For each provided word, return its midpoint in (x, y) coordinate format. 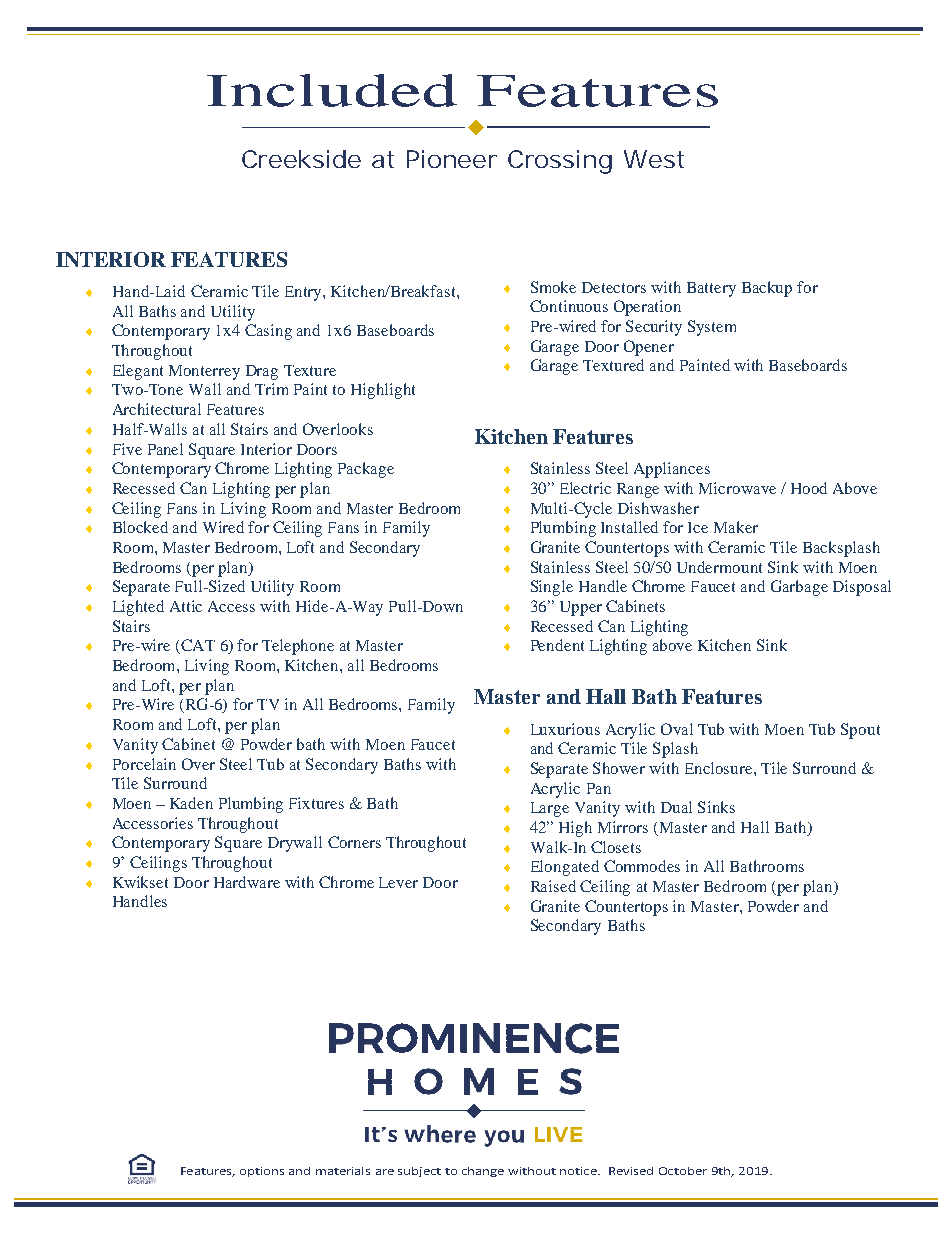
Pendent (557, 645)
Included (332, 90)
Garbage (799, 588)
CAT (197, 646)
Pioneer (452, 159)
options (262, 1172)
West (654, 159)
